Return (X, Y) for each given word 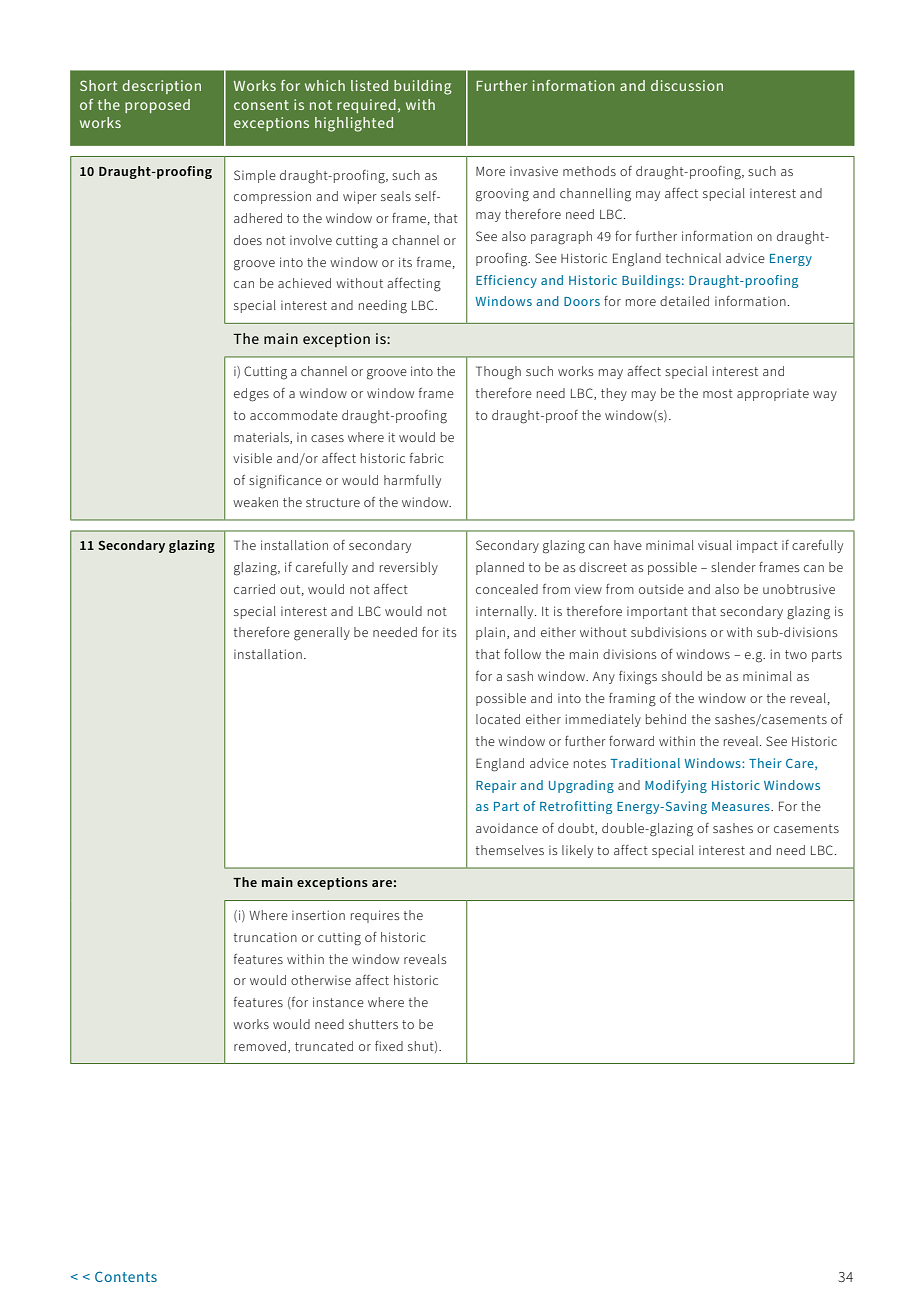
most (718, 393)
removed (260, 1046)
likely (577, 851)
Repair (496, 786)
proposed (157, 106)
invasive (534, 171)
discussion (687, 85)
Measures (742, 806)
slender (733, 567)
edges (251, 395)
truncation (265, 937)
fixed (389, 1046)
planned (500, 568)
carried (254, 589)
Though (498, 373)
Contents (126, 1276)
